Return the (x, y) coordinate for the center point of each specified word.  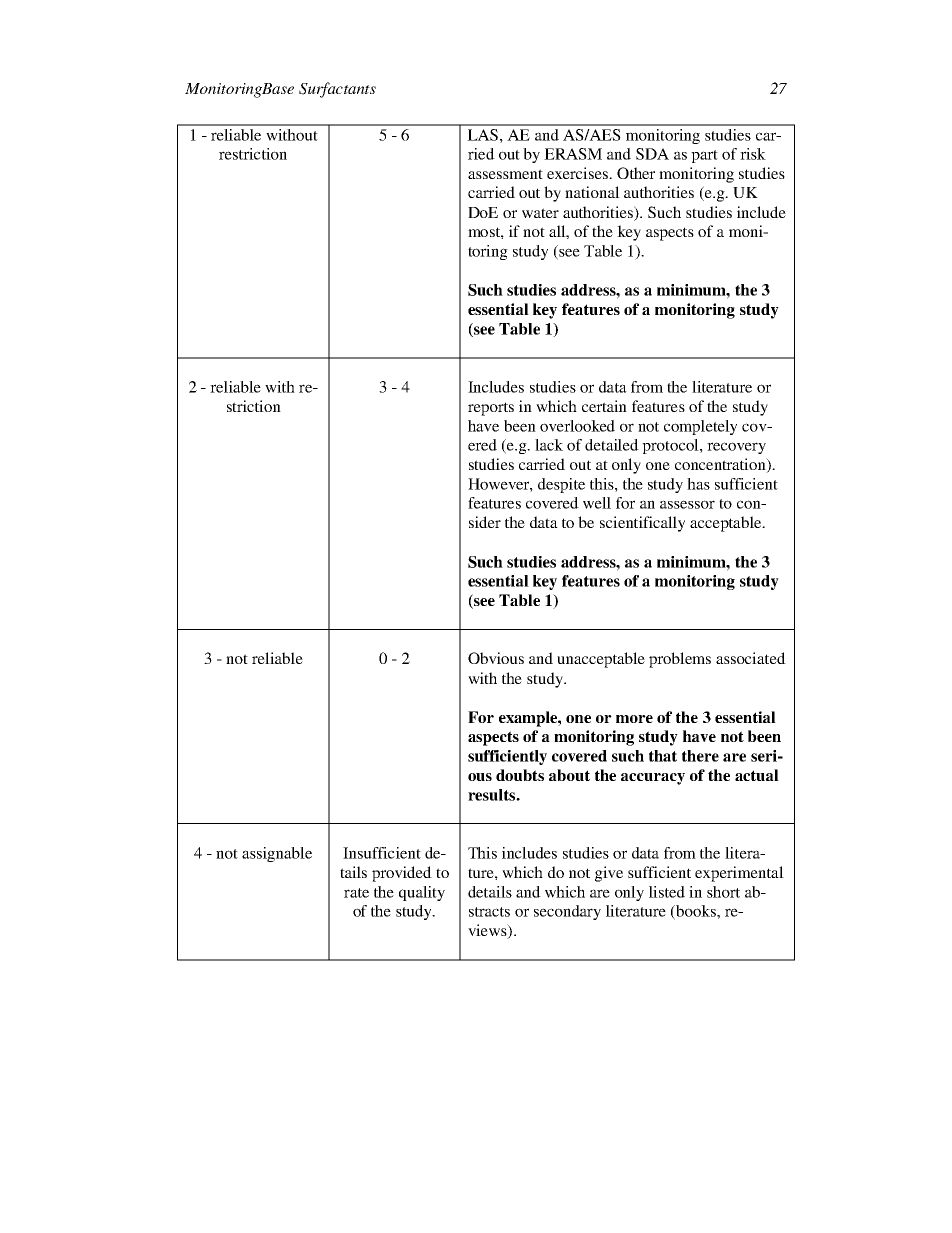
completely (700, 427)
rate (356, 893)
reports (491, 409)
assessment (505, 174)
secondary (567, 912)
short (723, 892)
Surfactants (337, 90)
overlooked (577, 426)
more (634, 719)
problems (680, 660)
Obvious (496, 658)
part (704, 156)
